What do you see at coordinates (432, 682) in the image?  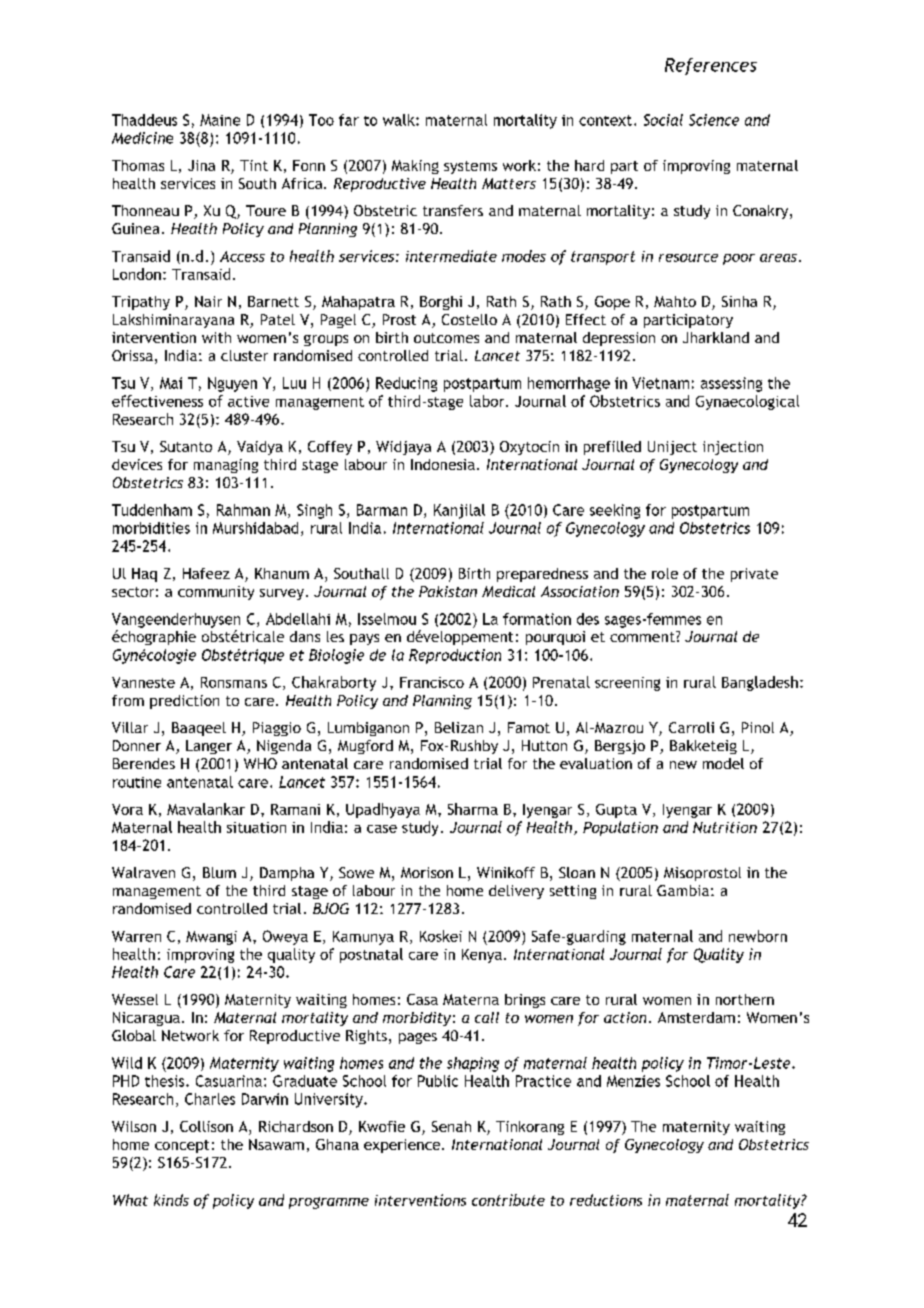 I see `Francisco` at bounding box center [432, 682].
